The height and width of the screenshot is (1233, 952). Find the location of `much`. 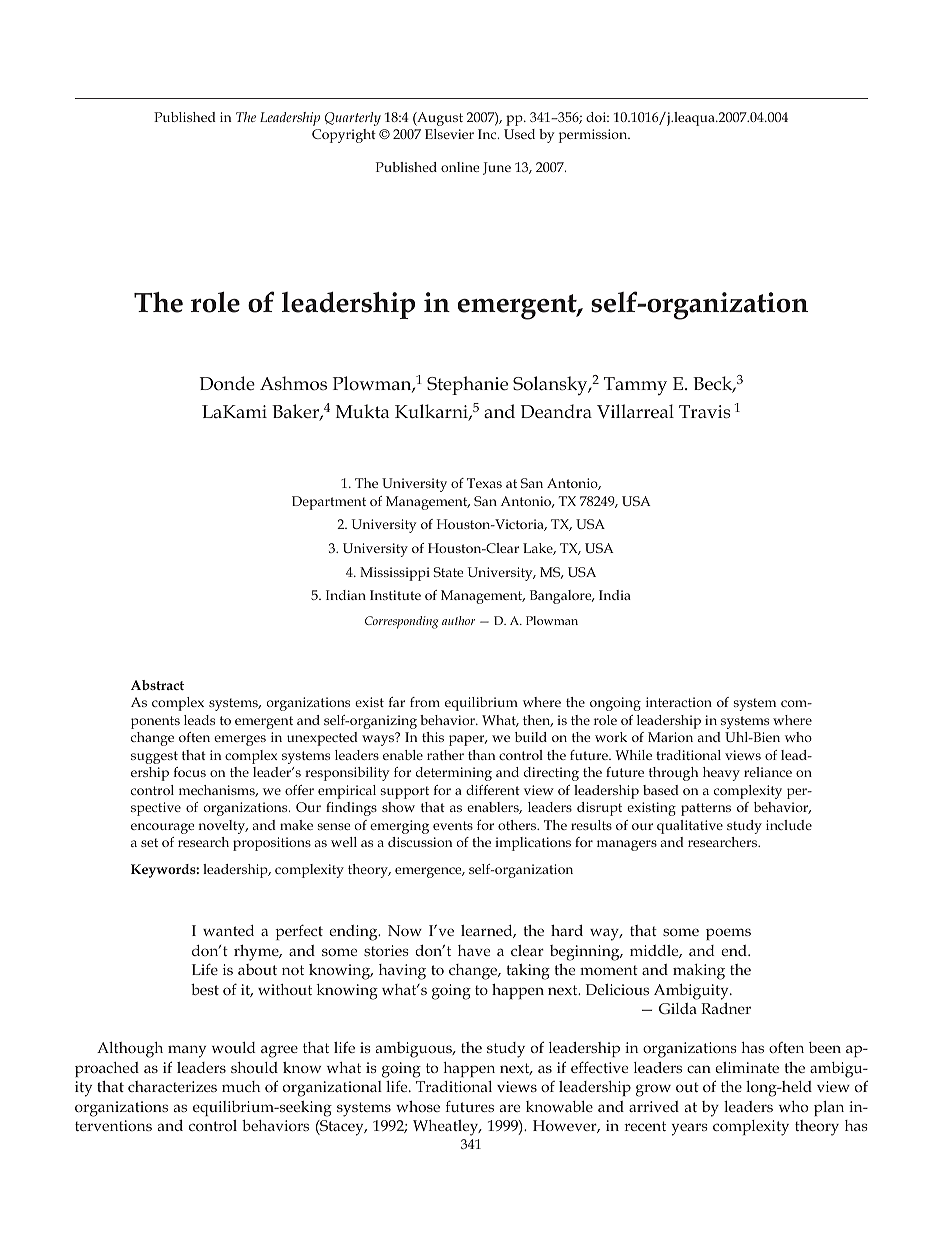

much is located at coordinates (241, 1086).
